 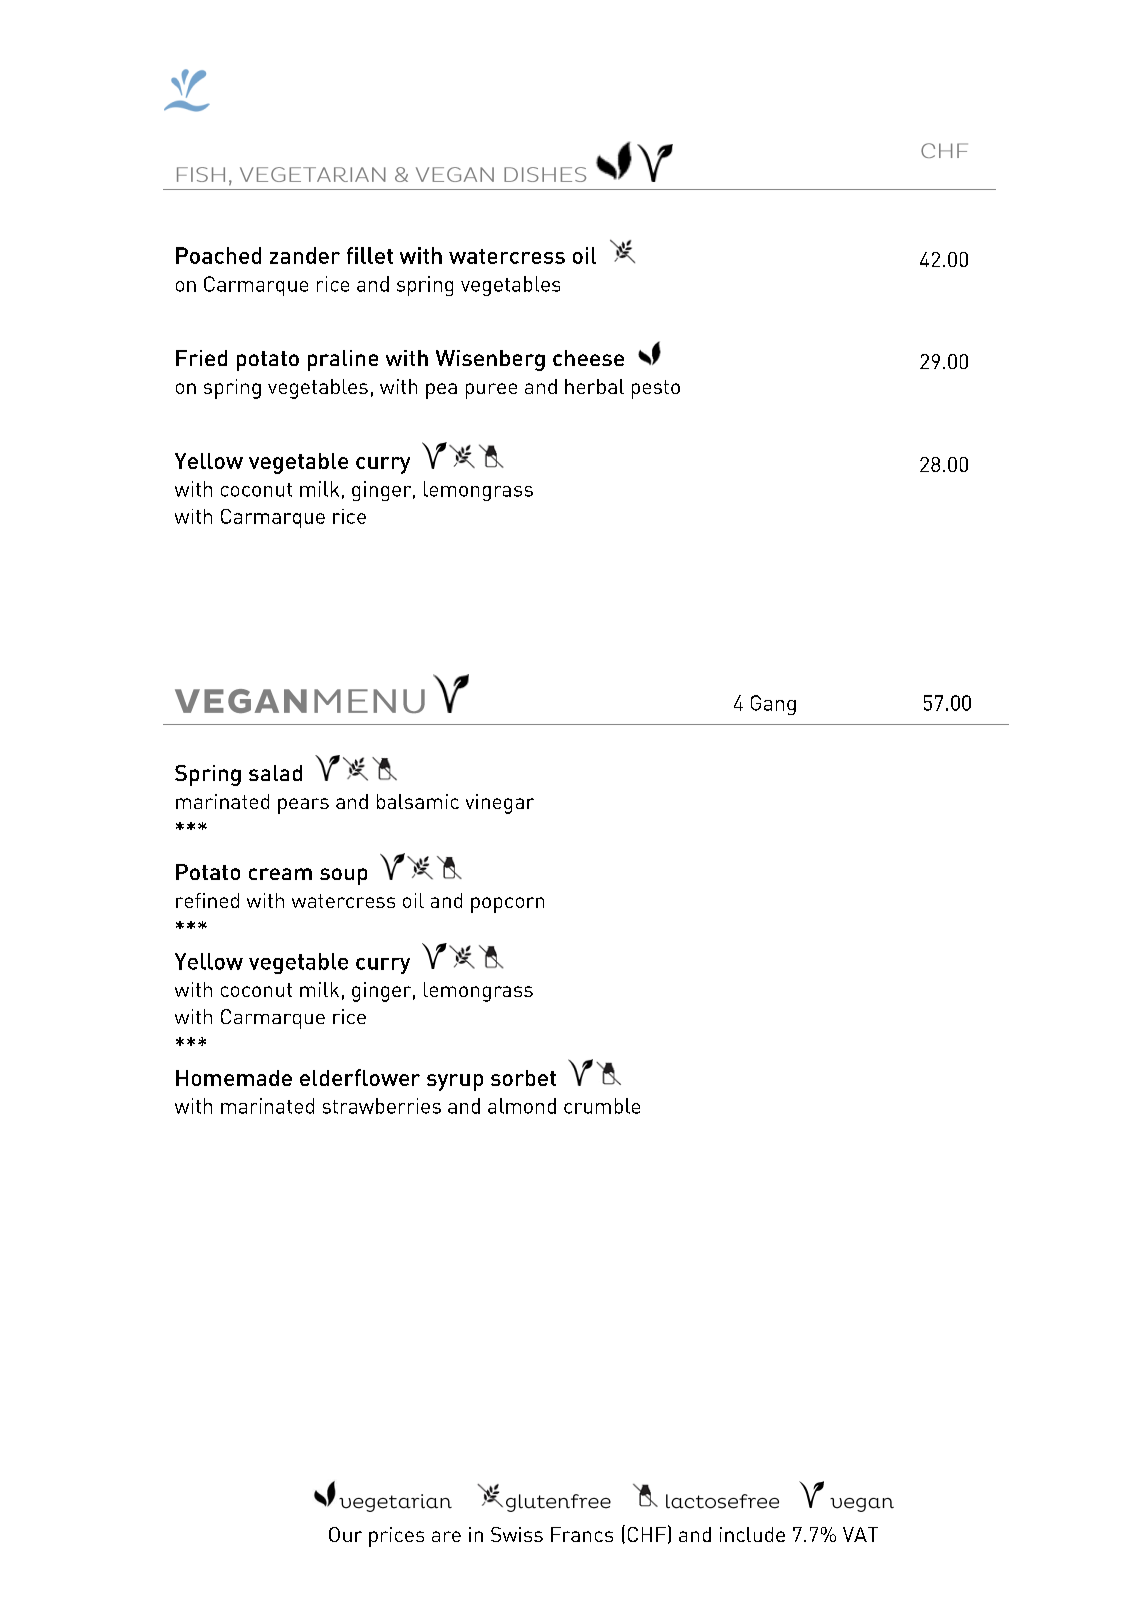 I want to click on puree, so click(x=491, y=391).
